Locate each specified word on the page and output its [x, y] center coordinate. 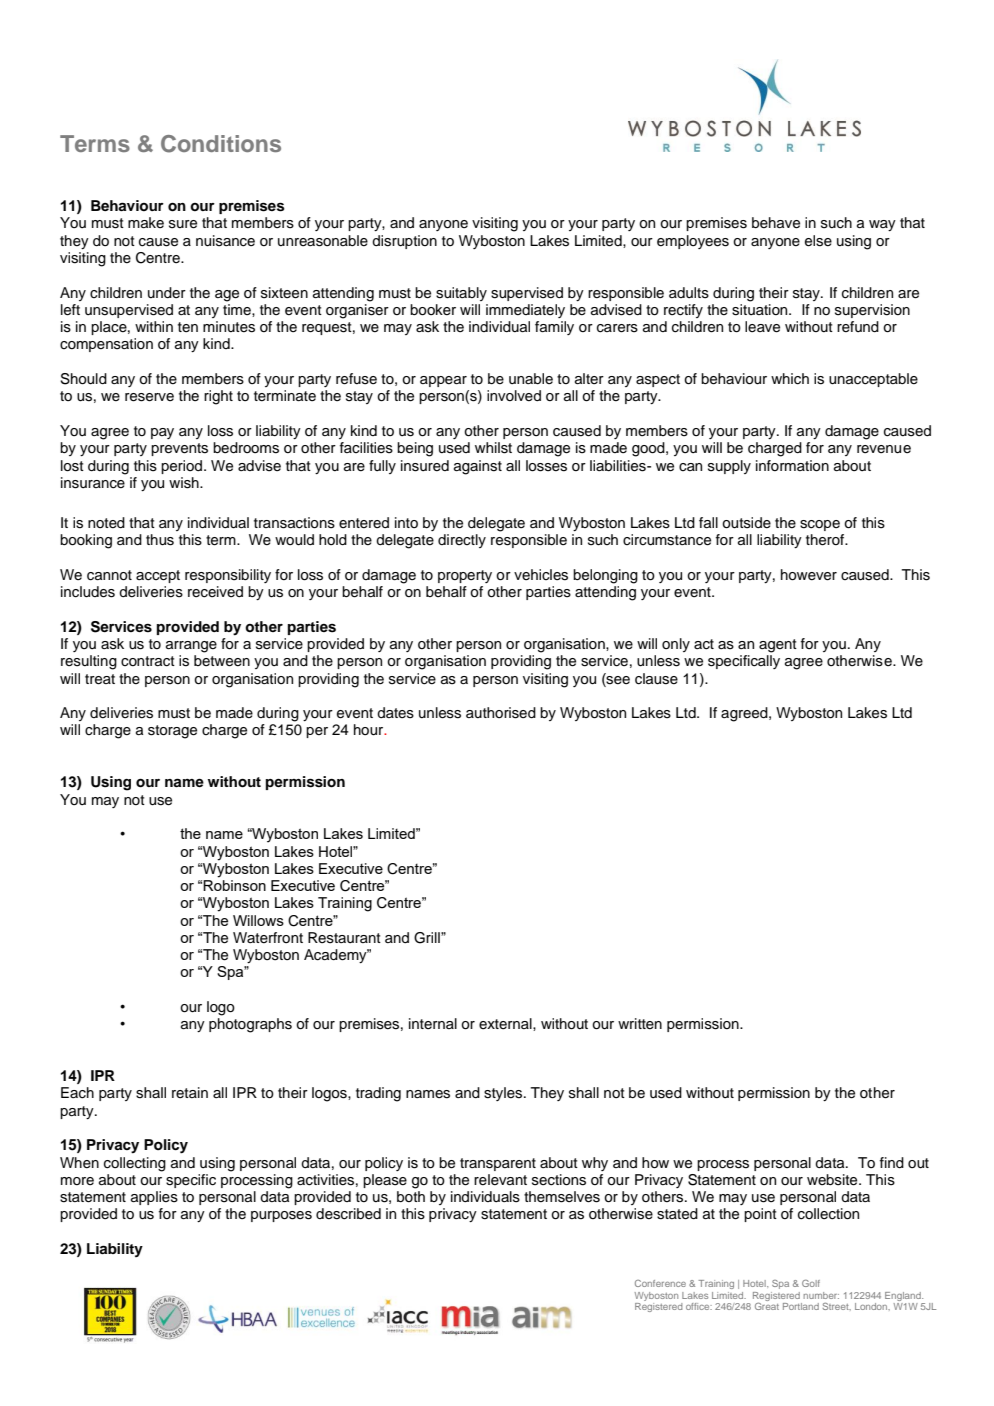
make [146, 222]
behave [776, 223]
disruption [404, 242]
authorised [501, 713]
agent [778, 646]
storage [172, 732]
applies [154, 1198]
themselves [562, 1197]
